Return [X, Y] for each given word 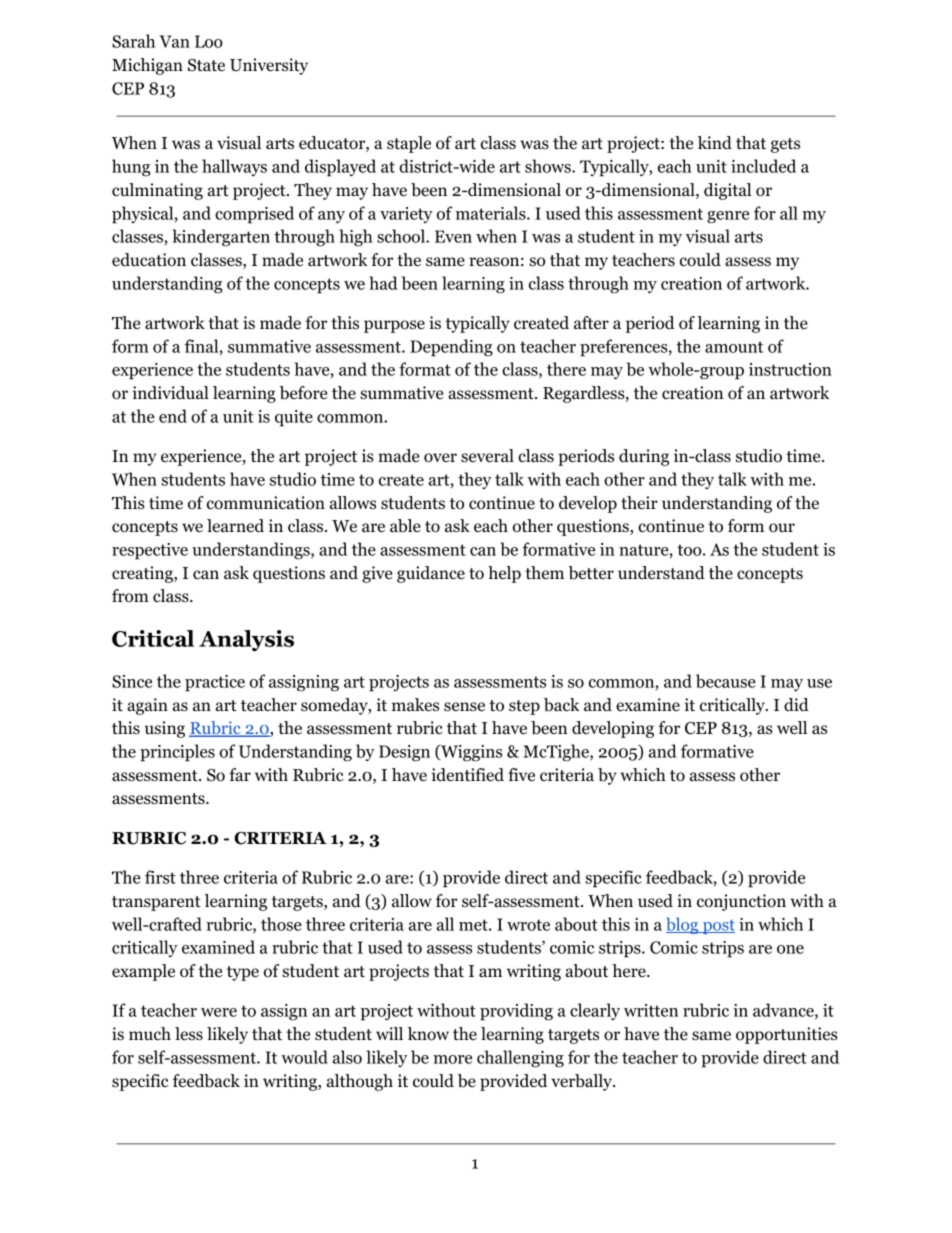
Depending [451, 348]
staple [409, 144]
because [726, 681]
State [206, 65]
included [763, 166]
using [165, 729]
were [219, 1012]
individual [171, 393]
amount [734, 347]
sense [464, 707]
